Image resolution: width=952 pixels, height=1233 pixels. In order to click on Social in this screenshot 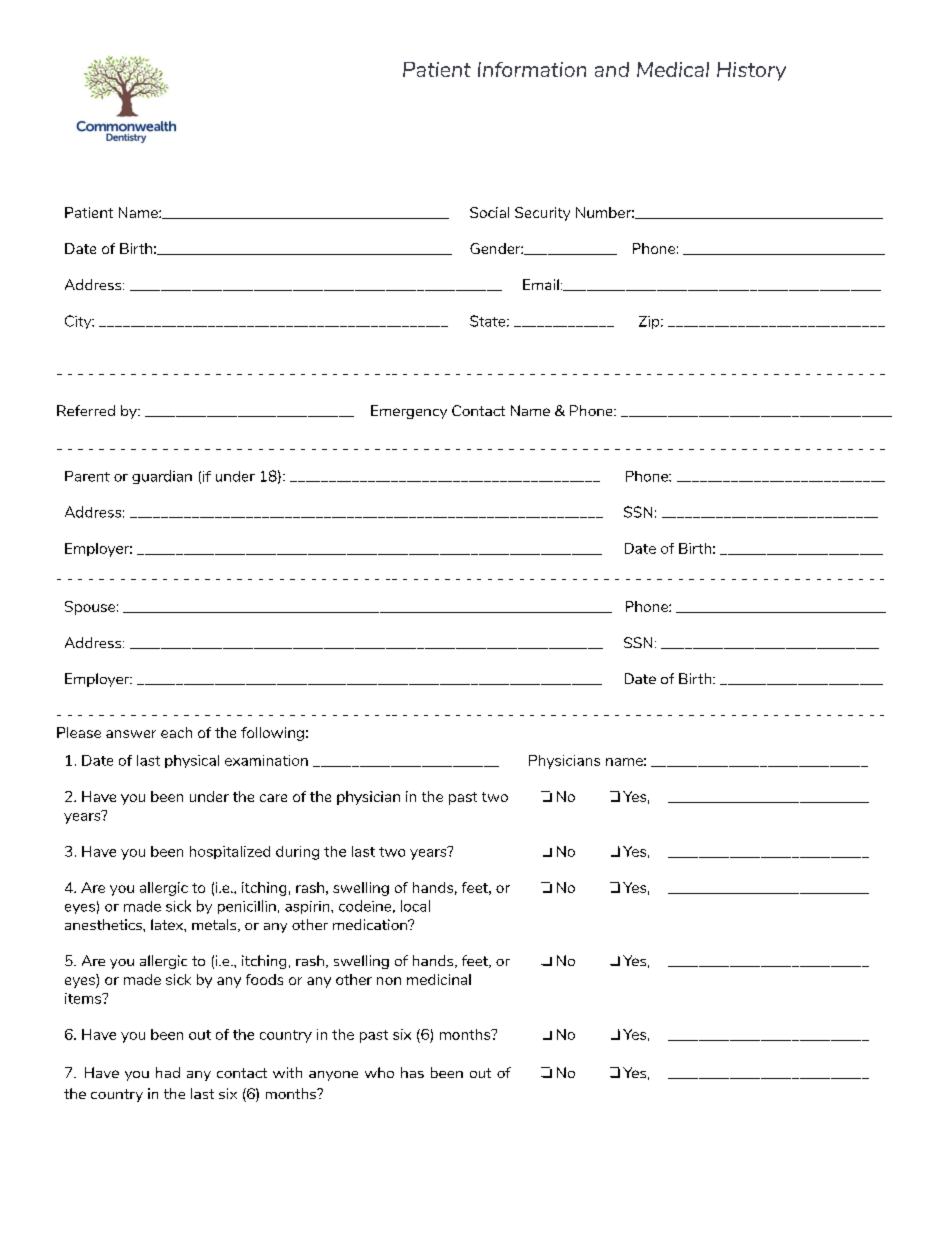, I will do `click(489, 212)`.
